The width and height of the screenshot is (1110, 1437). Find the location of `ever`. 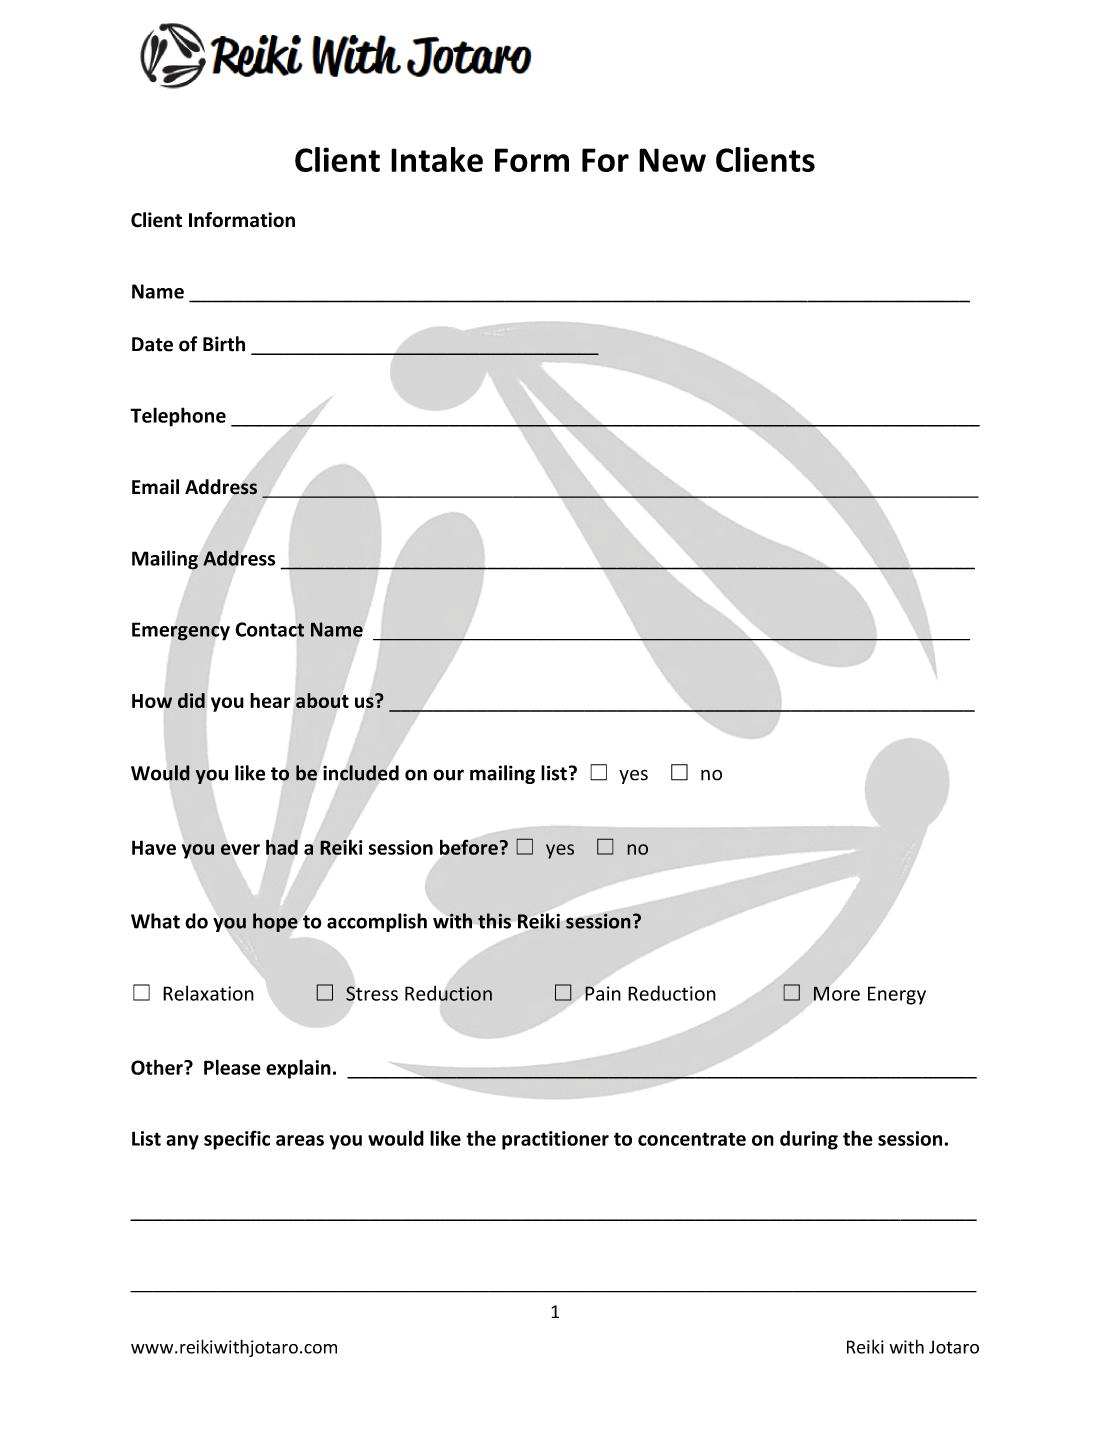

ever is located at coordinates (240, 849).
